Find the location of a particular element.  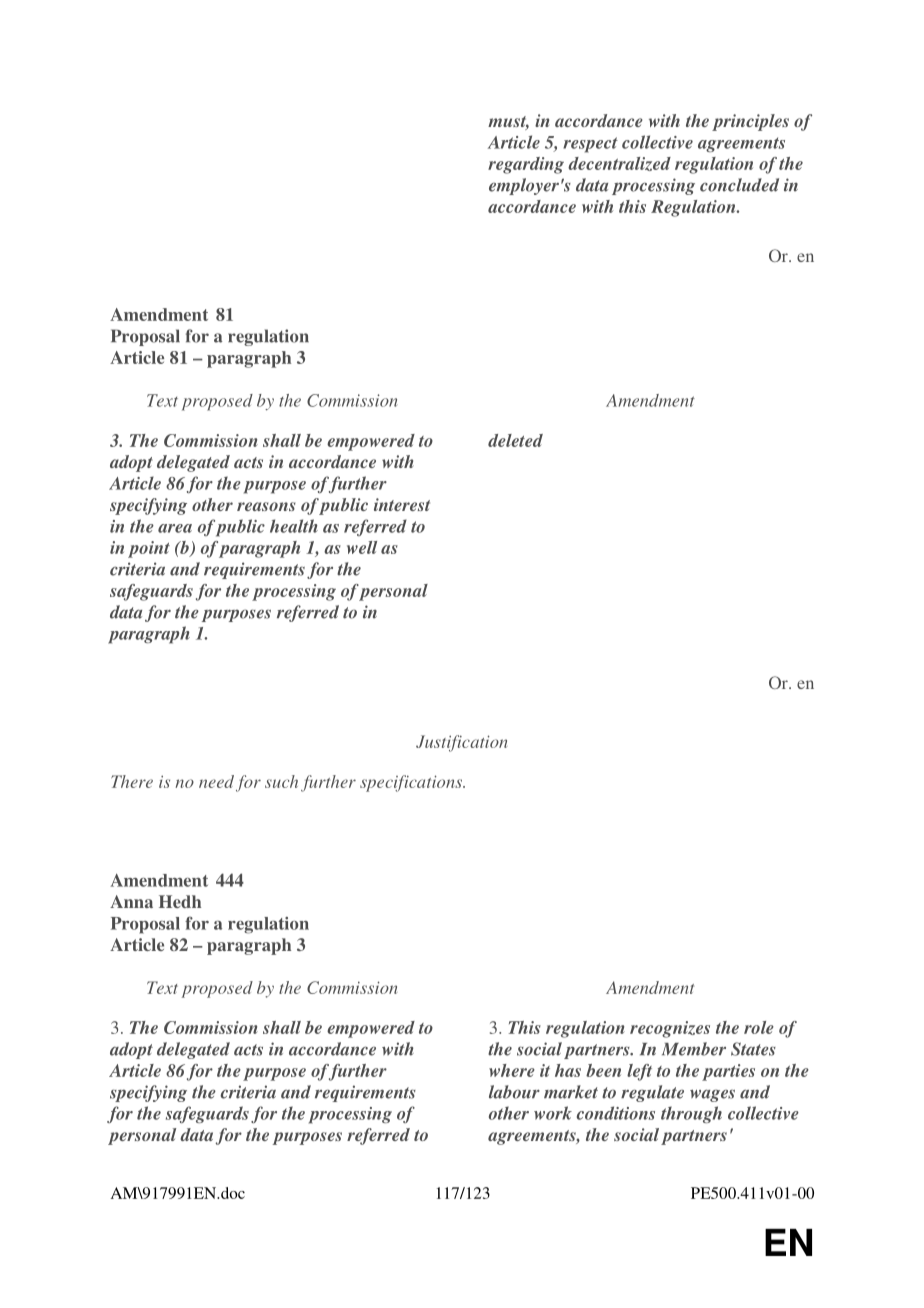

regarding is located at coordinates (526, 165).
